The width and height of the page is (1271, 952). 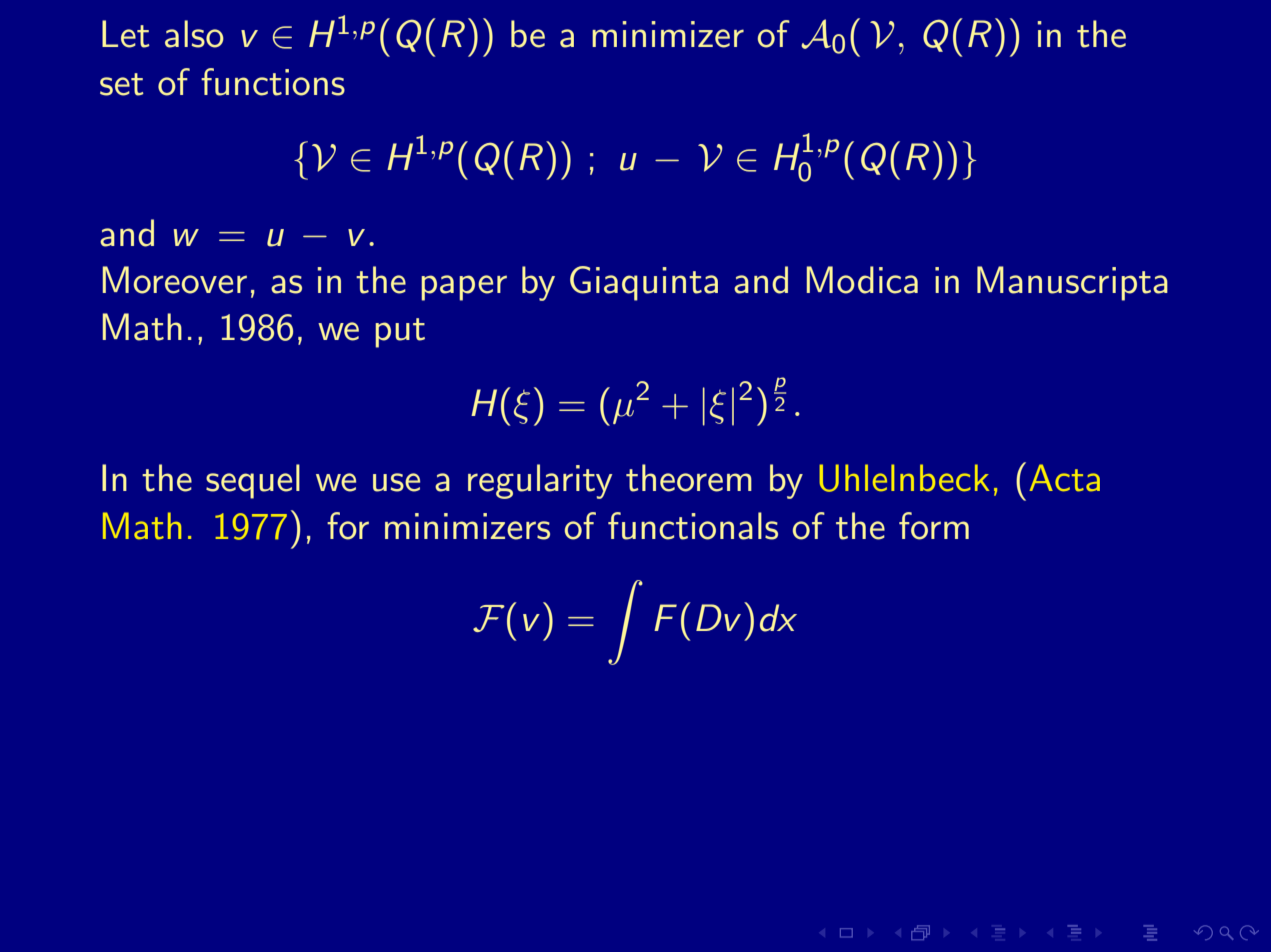 I want to click on theorem, so click(x=689, y=478).
